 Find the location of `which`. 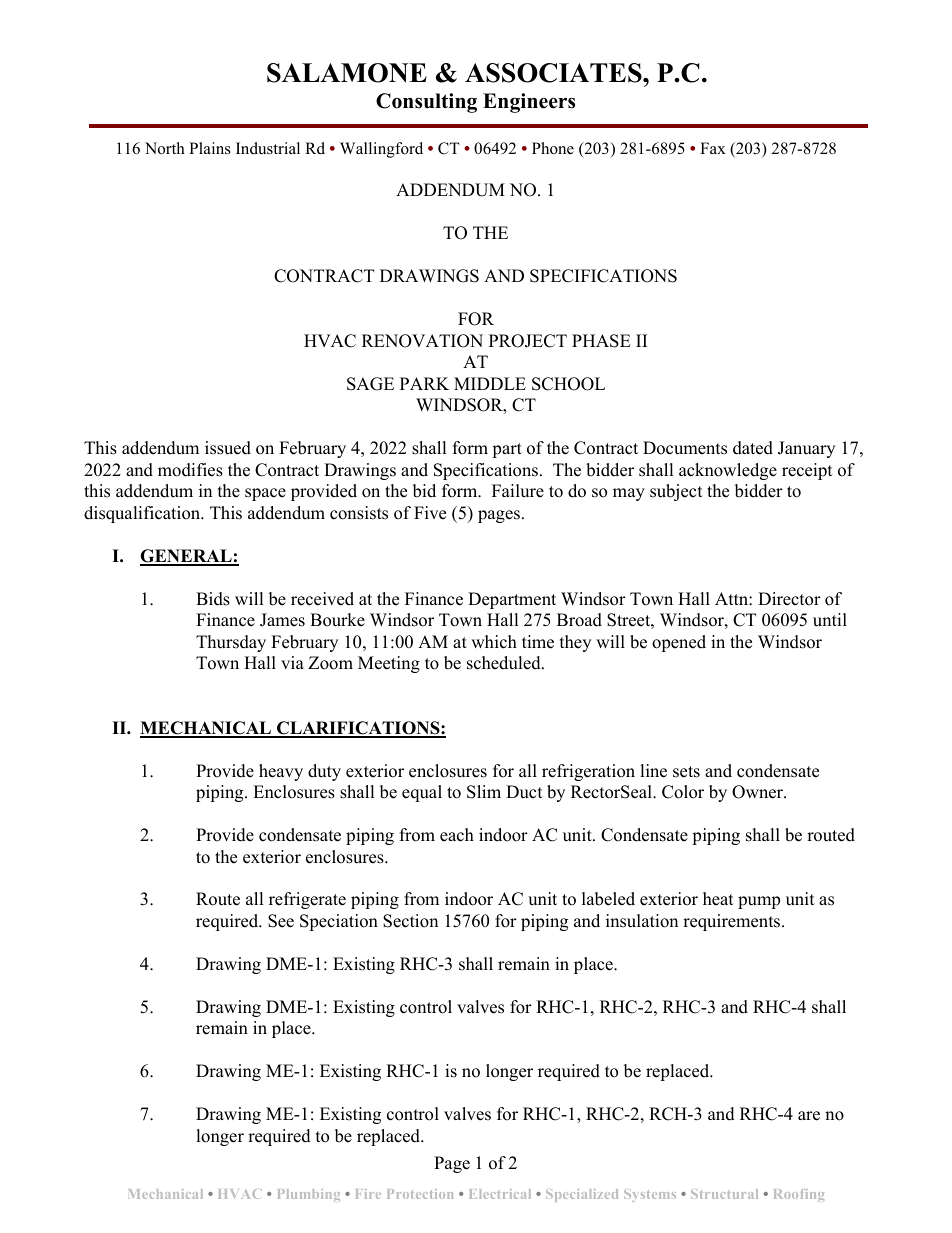

which is located at coordinates (494, 642).
